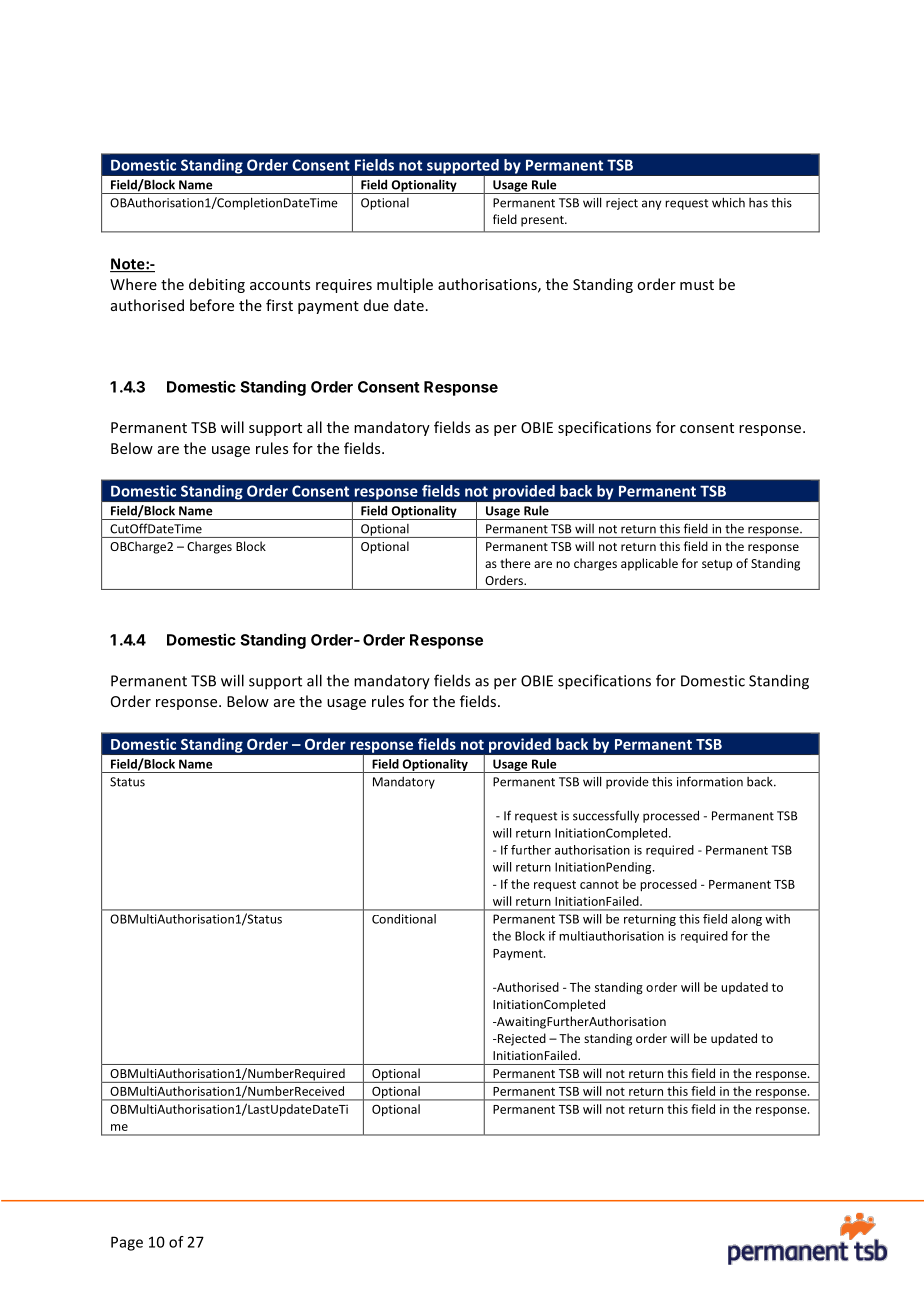  I want to click on Conditional, so click(404, 919).
